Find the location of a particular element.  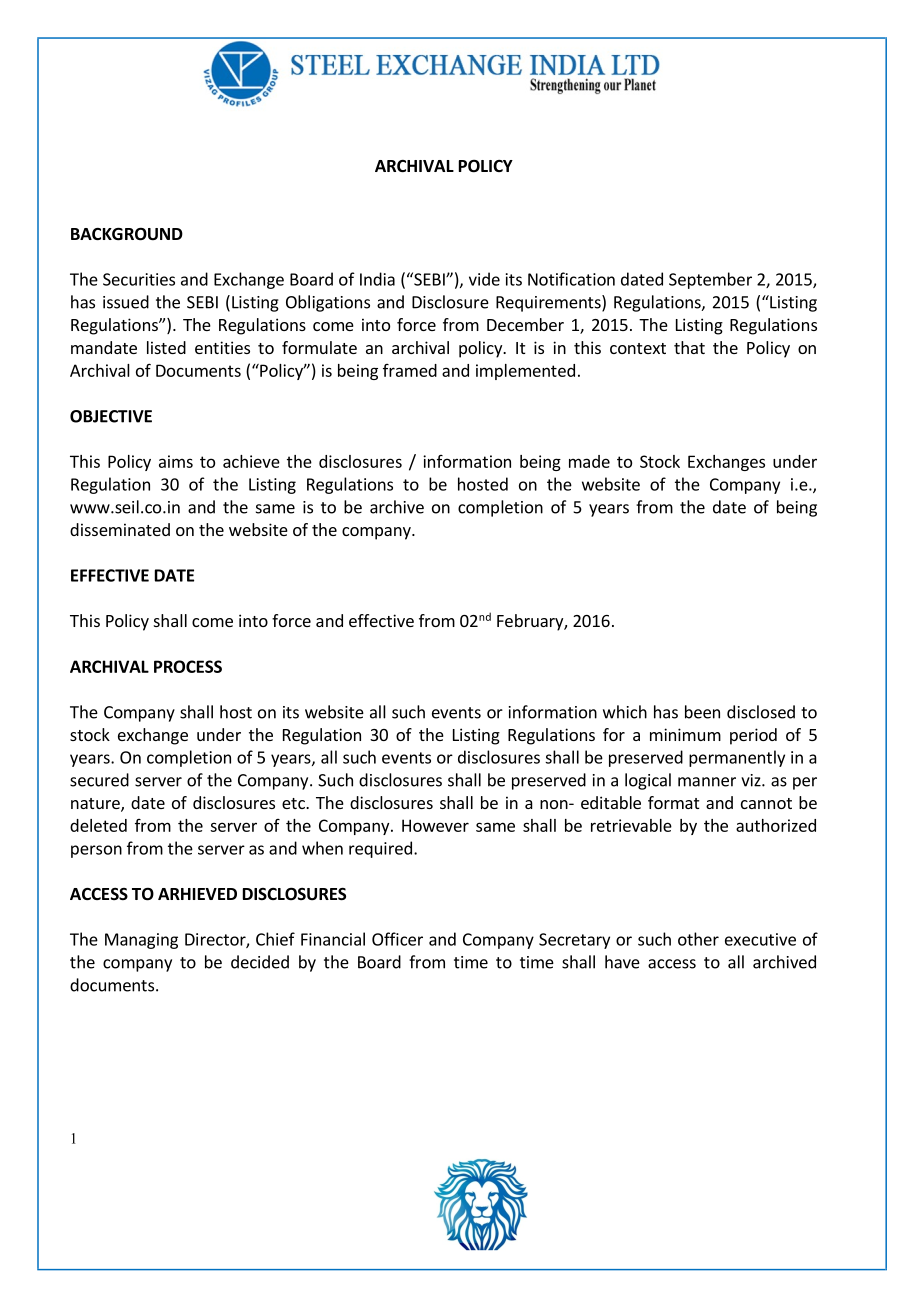

September is located at coordinates (710, 280).
